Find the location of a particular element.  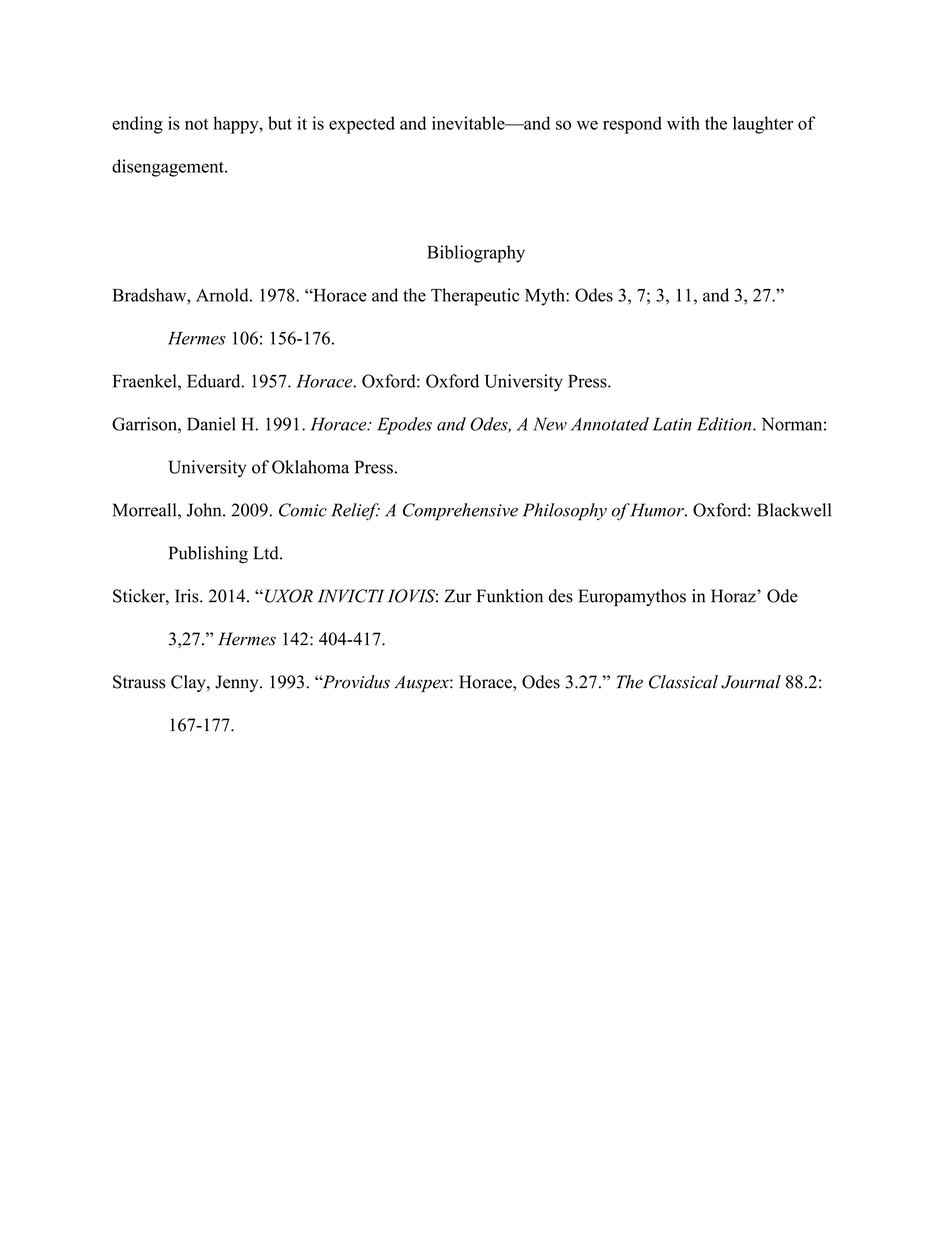

expected is located at coordinates (362, 125).
